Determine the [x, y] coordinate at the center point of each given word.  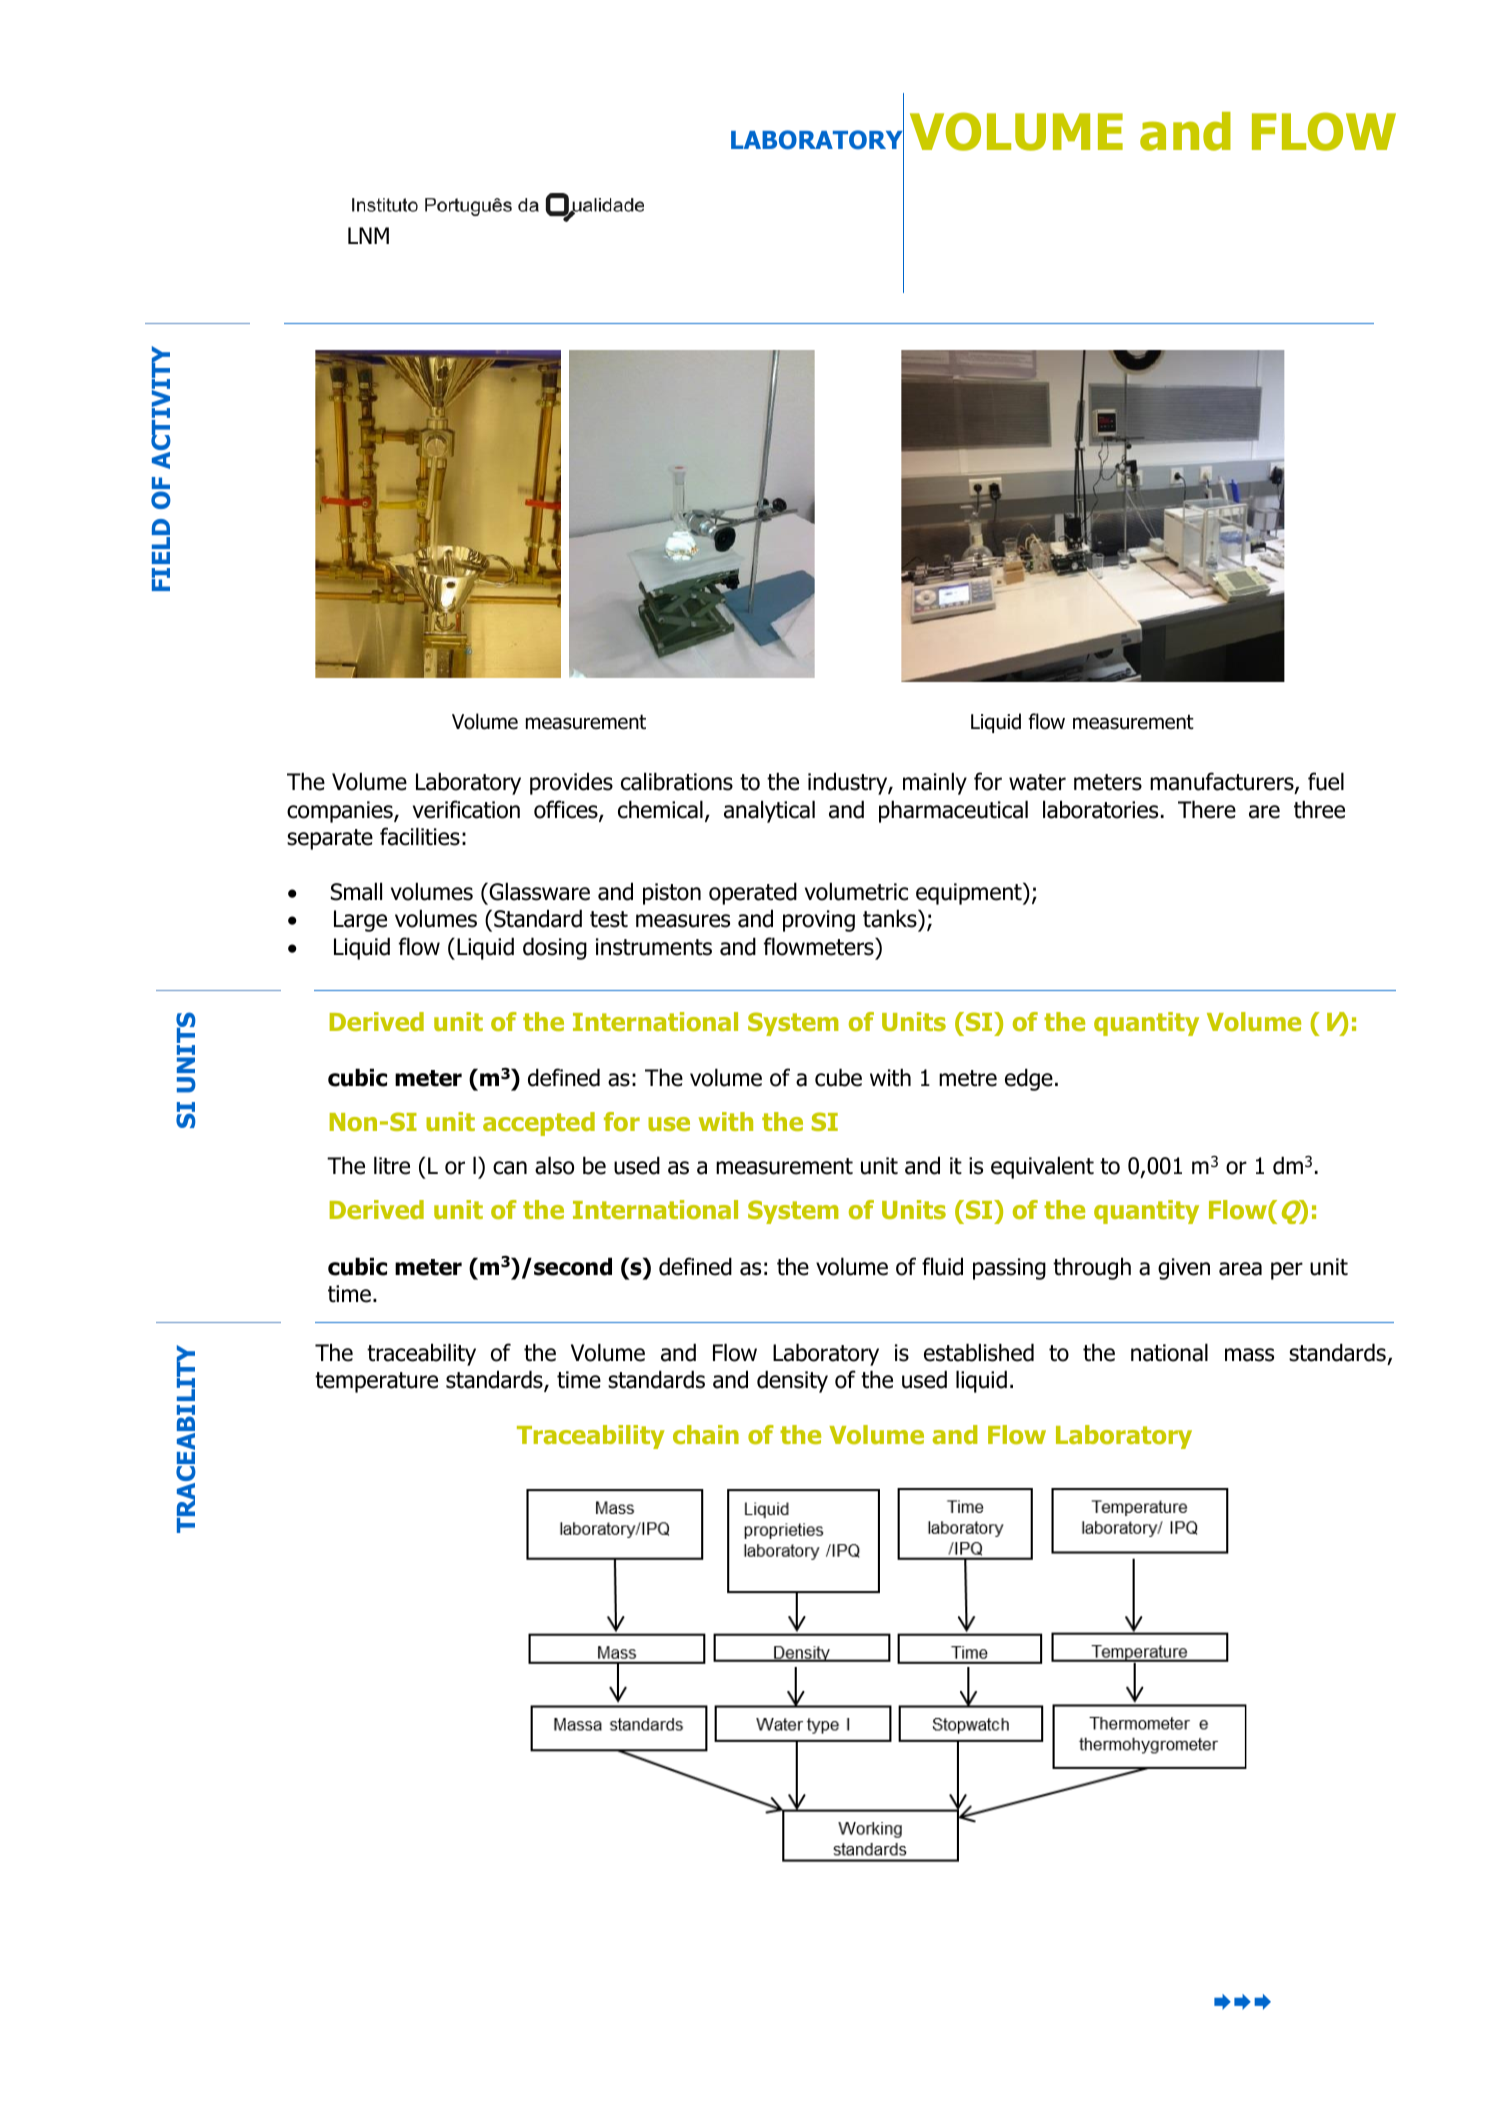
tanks [891, 918]
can [510, 1168]
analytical [769, 811]
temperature [376, 1382]
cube [838, 1077]
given [1184, 1269]
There [1207, 809]
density [792, 1381]
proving [819, 921]
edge [1029, 1079]
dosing [555, 948]
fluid [942, 1266]
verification [466, 809]
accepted [539, 1124]
